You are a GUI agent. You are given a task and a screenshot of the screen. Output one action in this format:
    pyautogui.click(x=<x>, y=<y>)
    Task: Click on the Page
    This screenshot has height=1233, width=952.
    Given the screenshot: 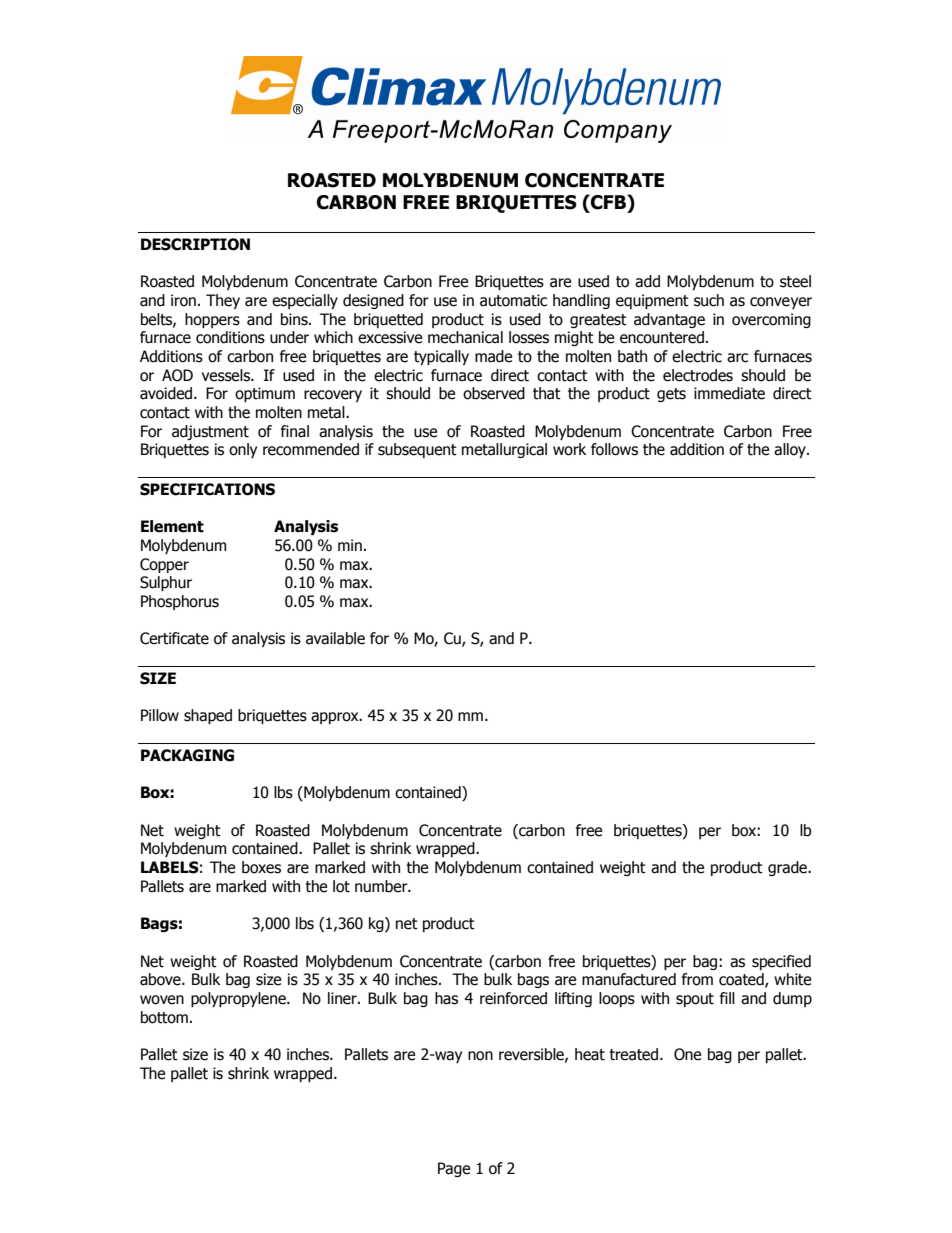 What is the action you would take?
    pyautogui.click(x=454, y=1169)
